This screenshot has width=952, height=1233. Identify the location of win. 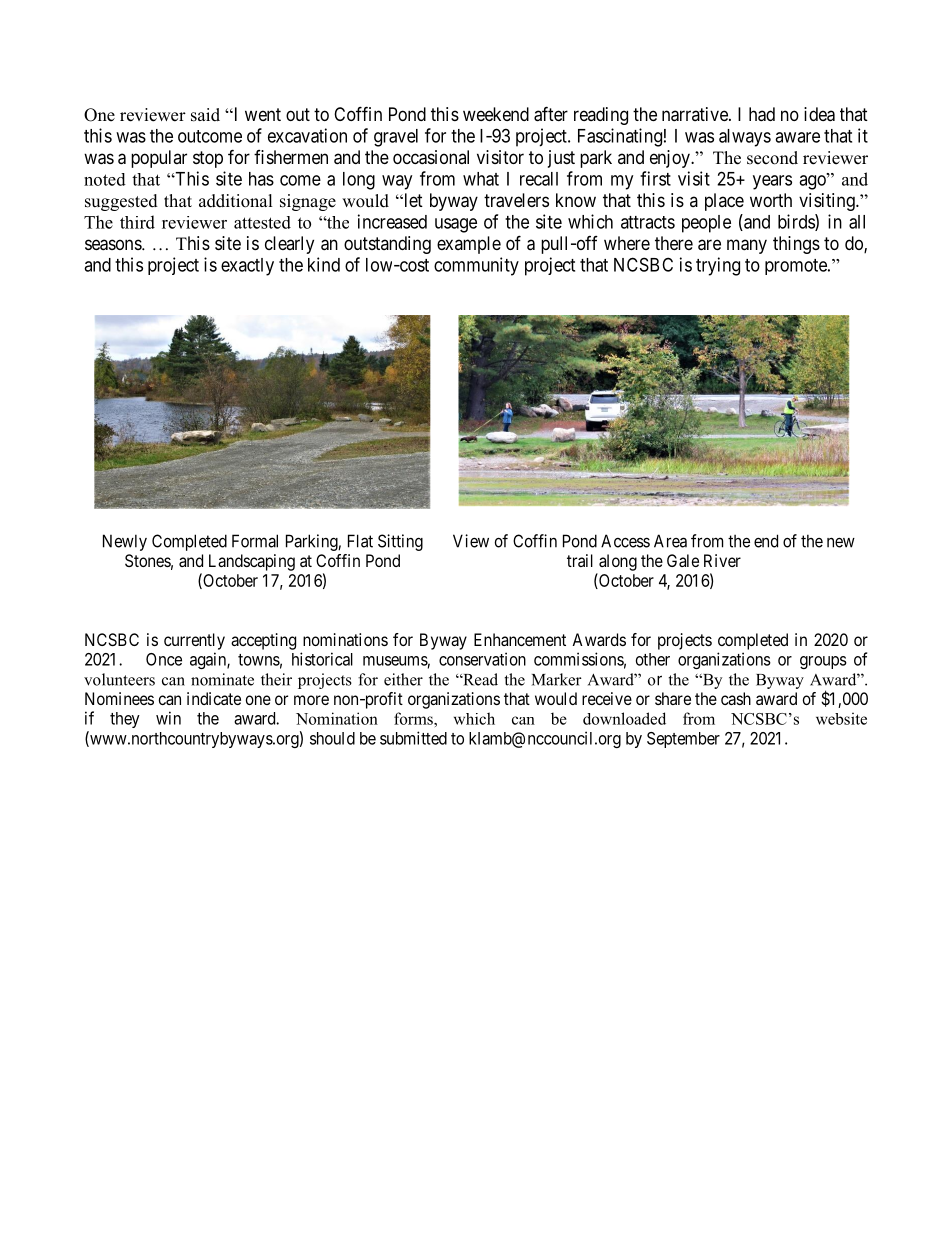
(168, 718).
